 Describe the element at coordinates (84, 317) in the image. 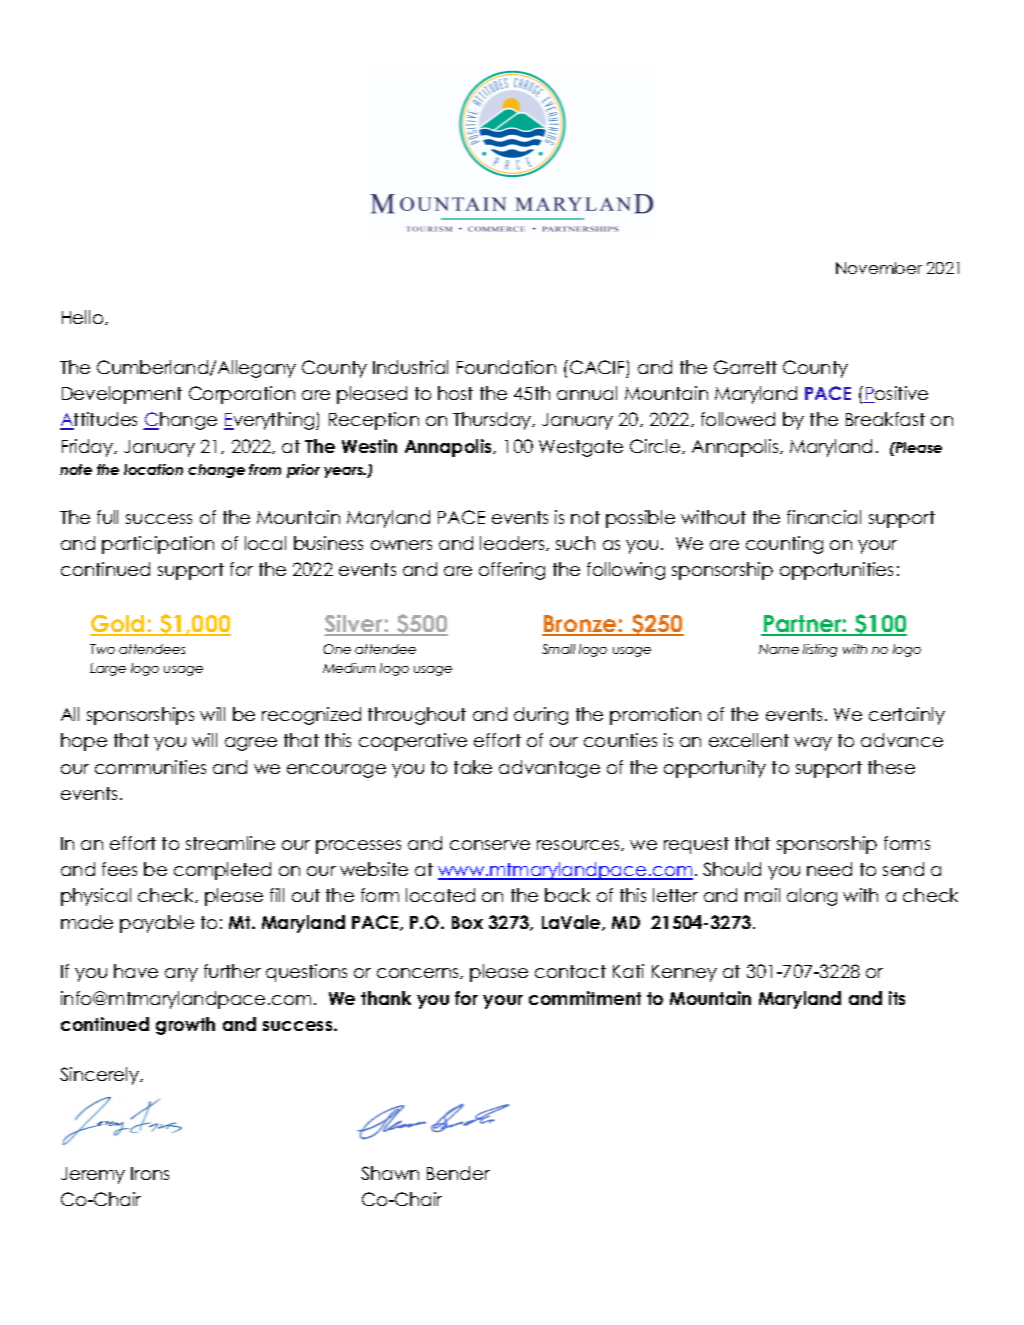

I see `Hello` at that location.
